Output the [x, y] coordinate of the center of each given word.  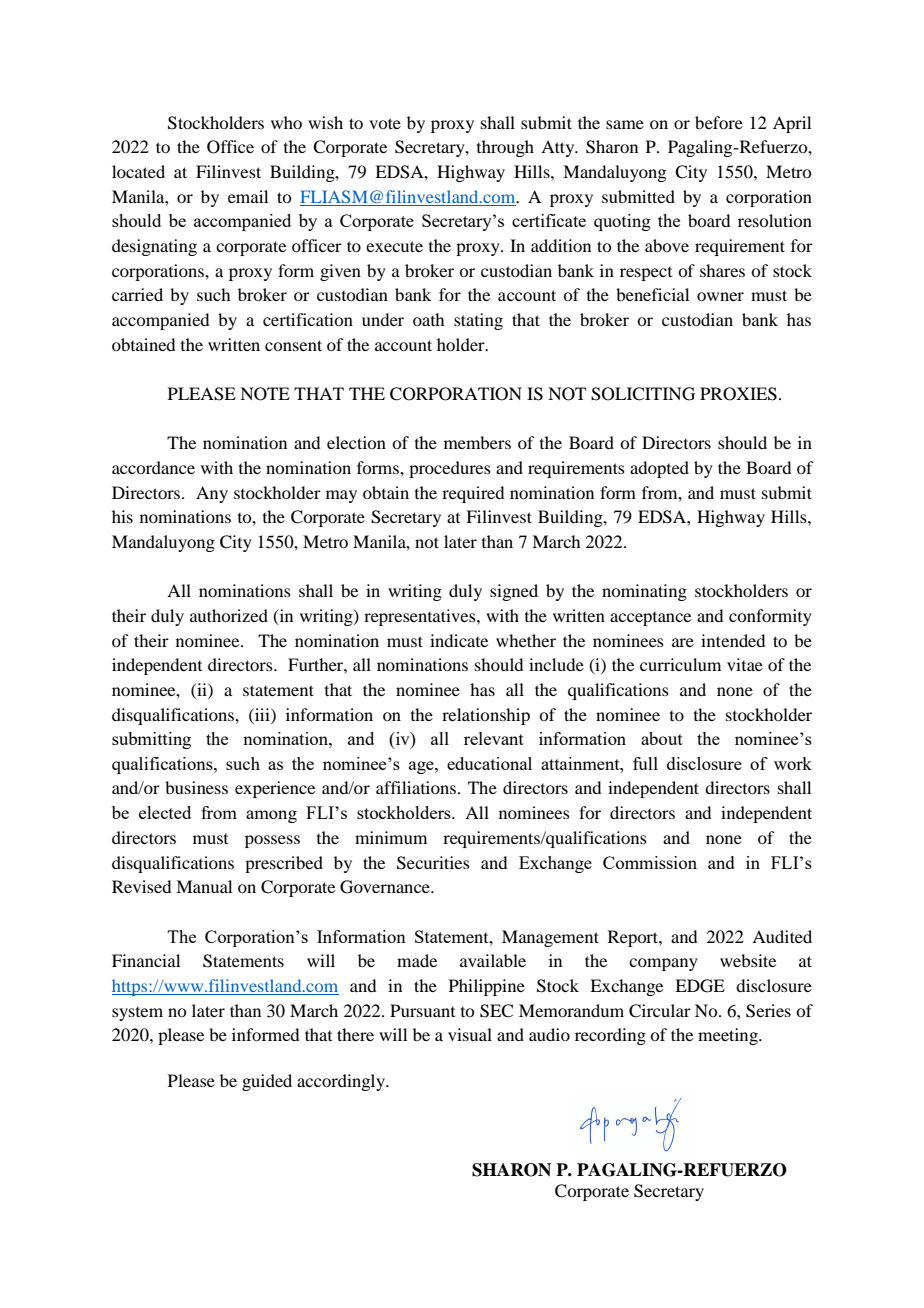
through [505, 148]
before [719, 122]
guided [267, 1082]
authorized [229, 615]
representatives [421, 617]
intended [733, 640]
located [138, 171]
